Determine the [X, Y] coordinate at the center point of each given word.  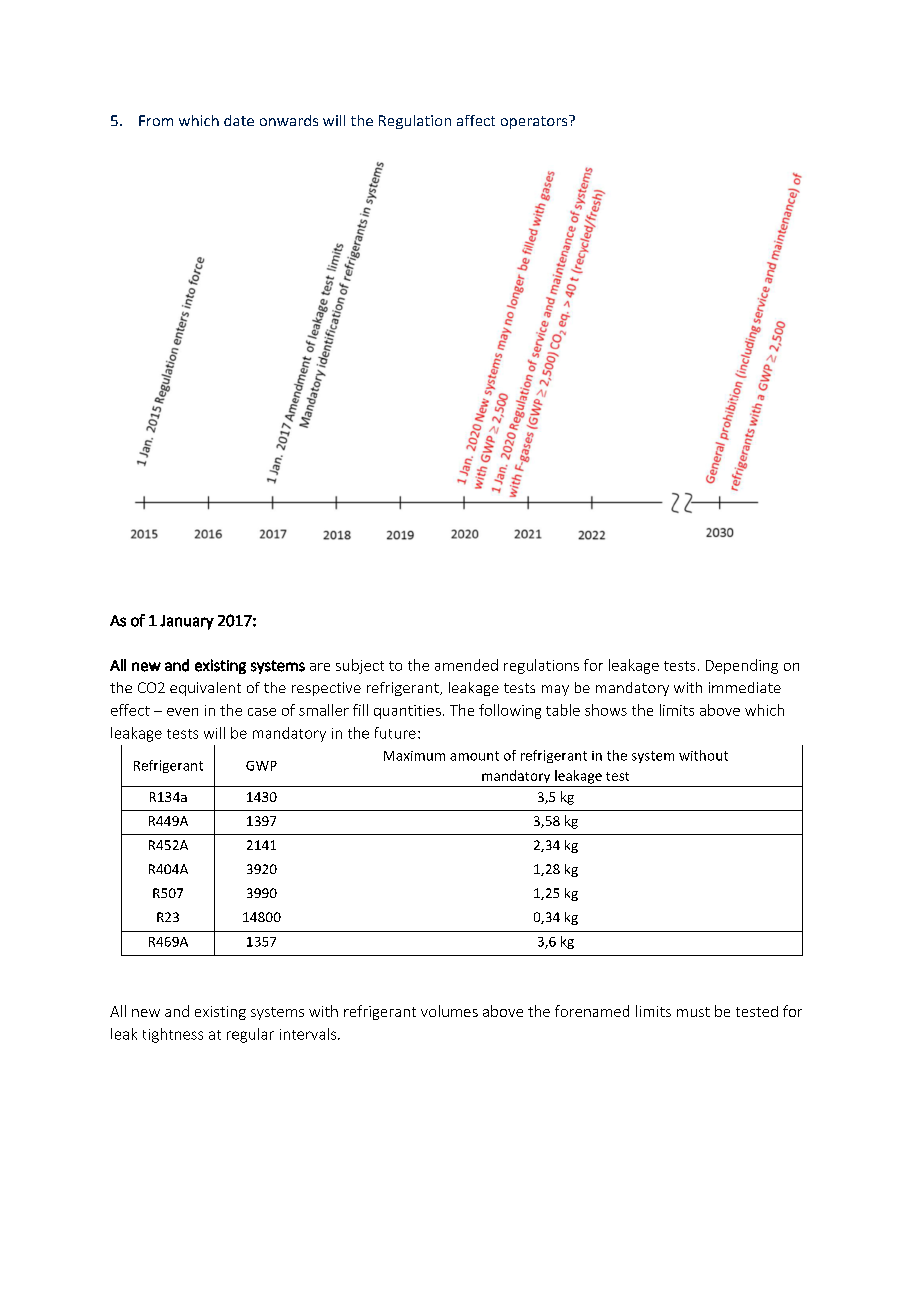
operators [535, 122]
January [187, 622]
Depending [742, 666]
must [693, 1012]
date [239, 120]
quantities [407, 712]
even [182, 712]
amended [466, 665]
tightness [173, 1035]
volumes [449, 1011]
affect [476, 120]
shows [606, 710]
